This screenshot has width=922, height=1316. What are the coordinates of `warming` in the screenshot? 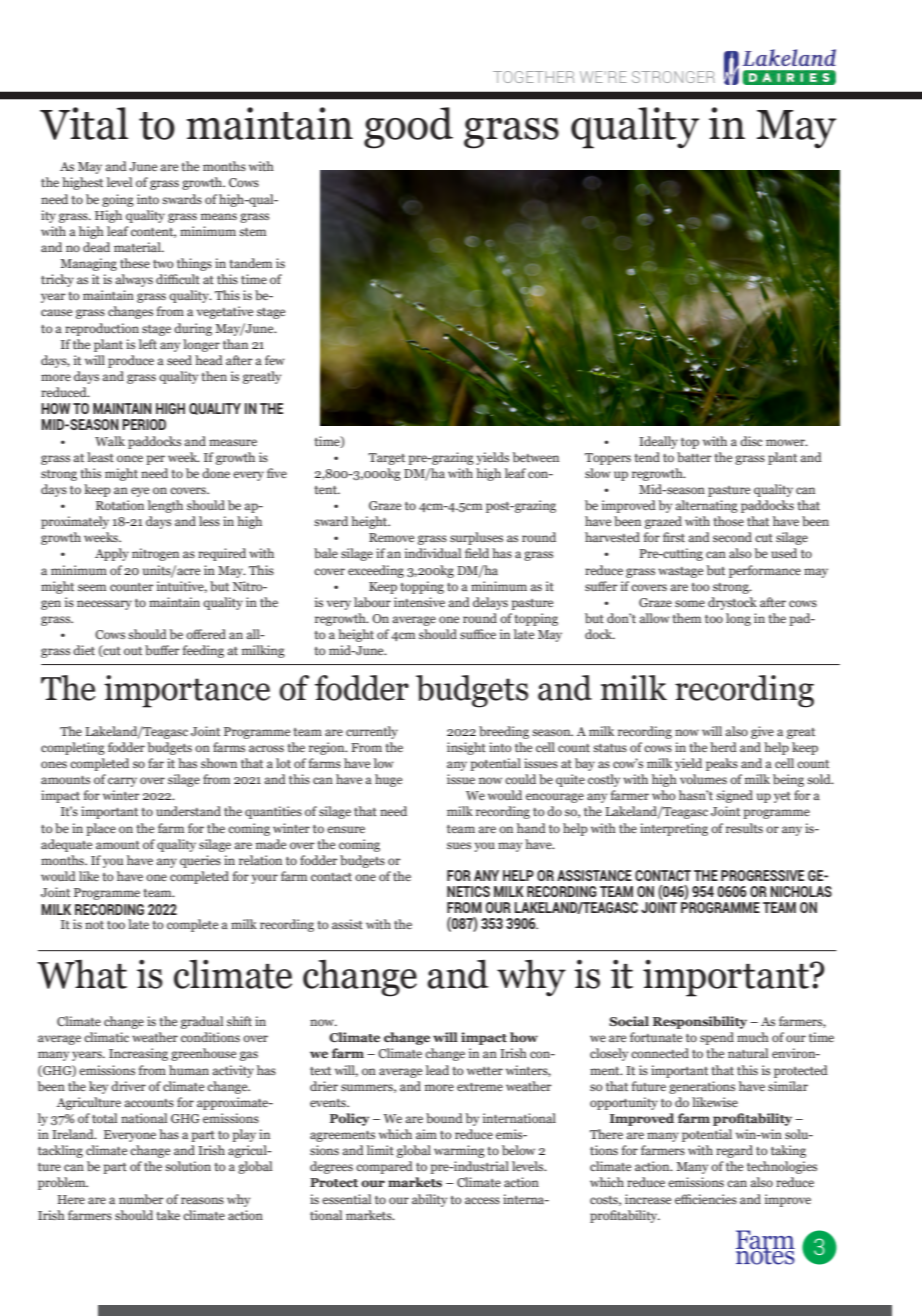 It's located at (459, 1151).
